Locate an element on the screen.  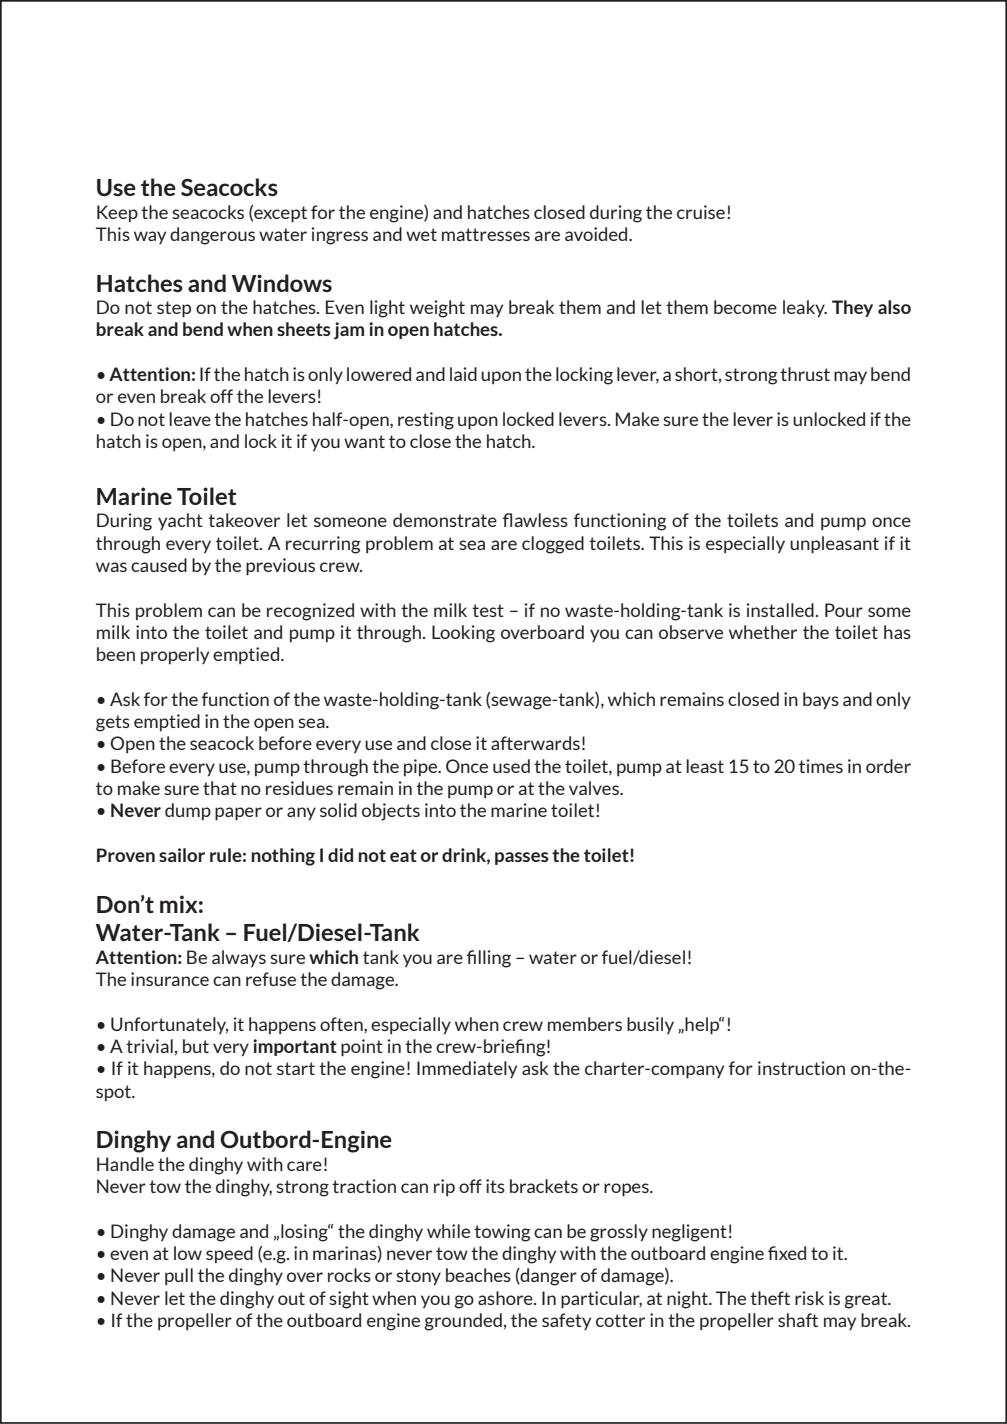
Windows is located at coordinates (282, 283).
